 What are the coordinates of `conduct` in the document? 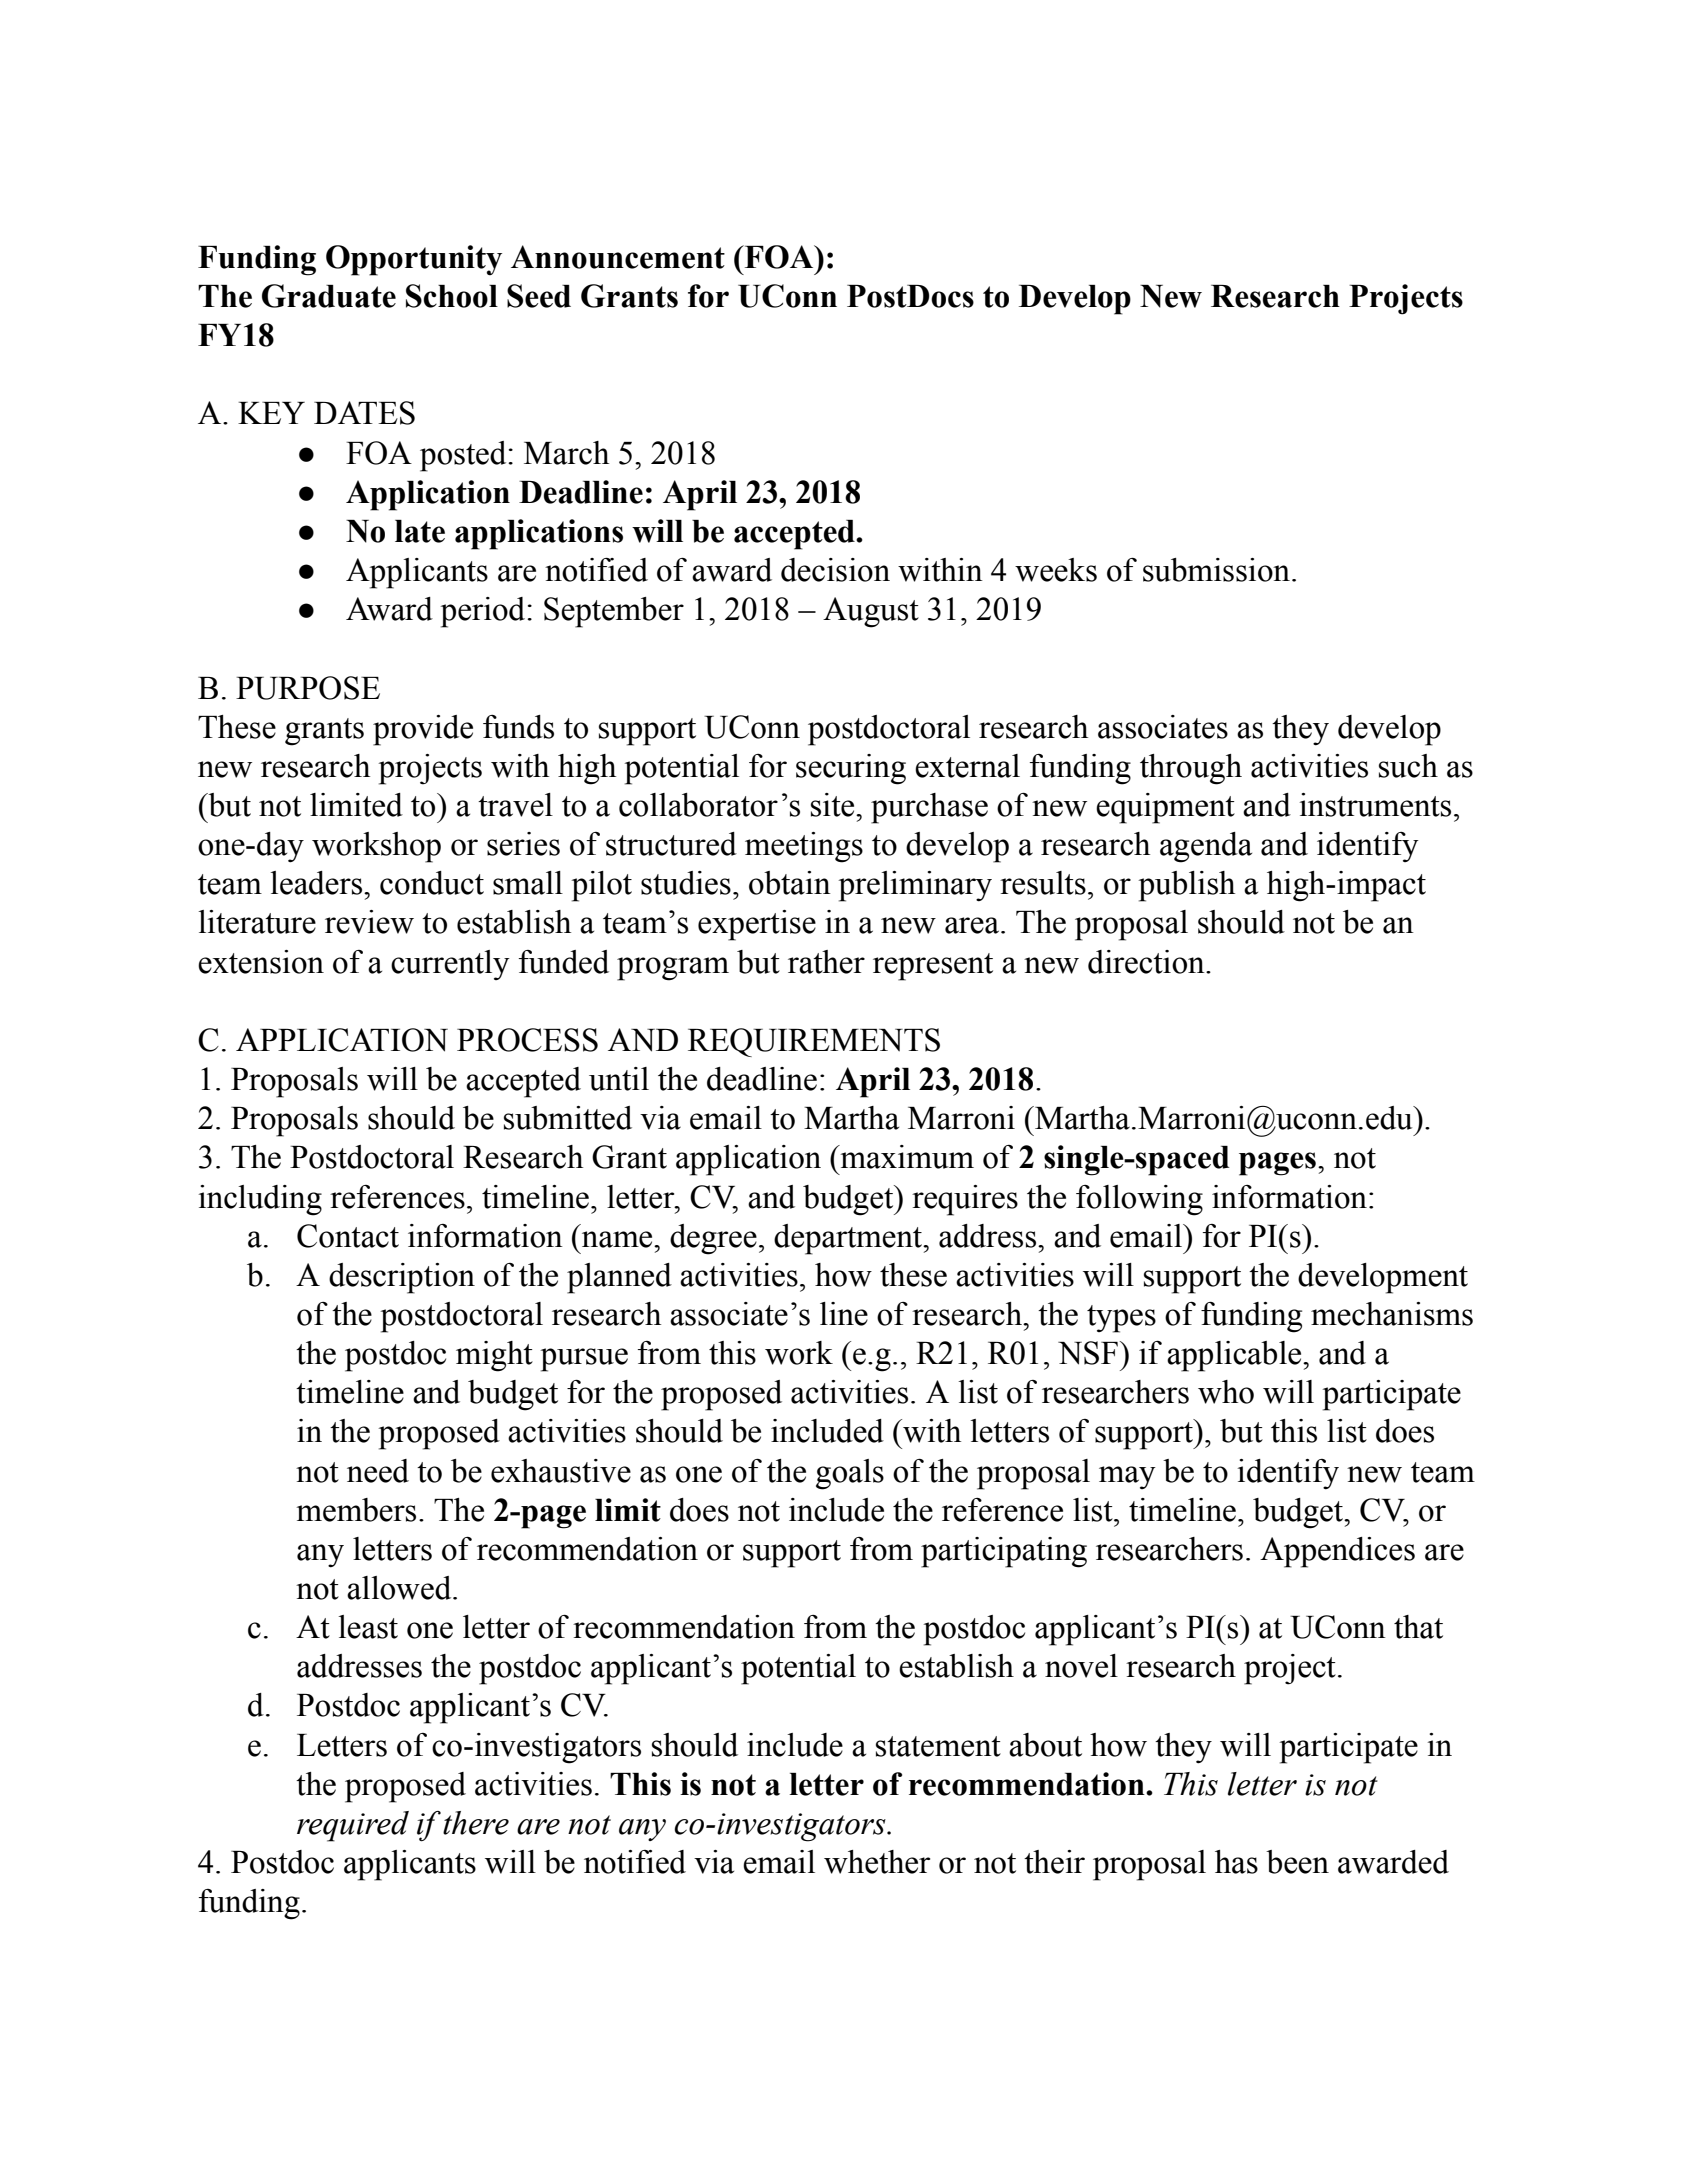 It's located at (432, 883).
